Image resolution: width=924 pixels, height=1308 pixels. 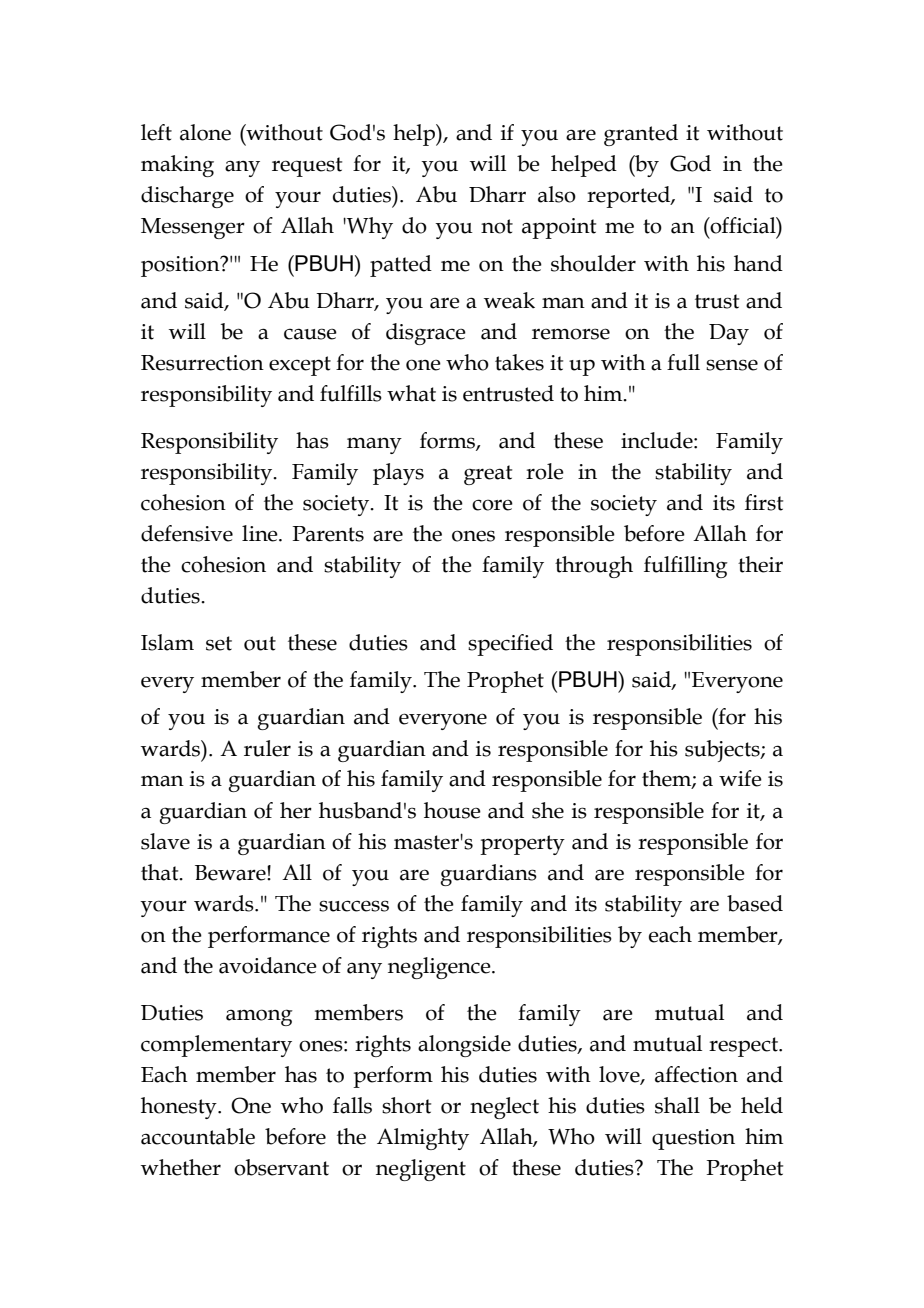 What do you see at coordinates (219, 643) in the image?
I see `set` at bounding box center [219, 643].
